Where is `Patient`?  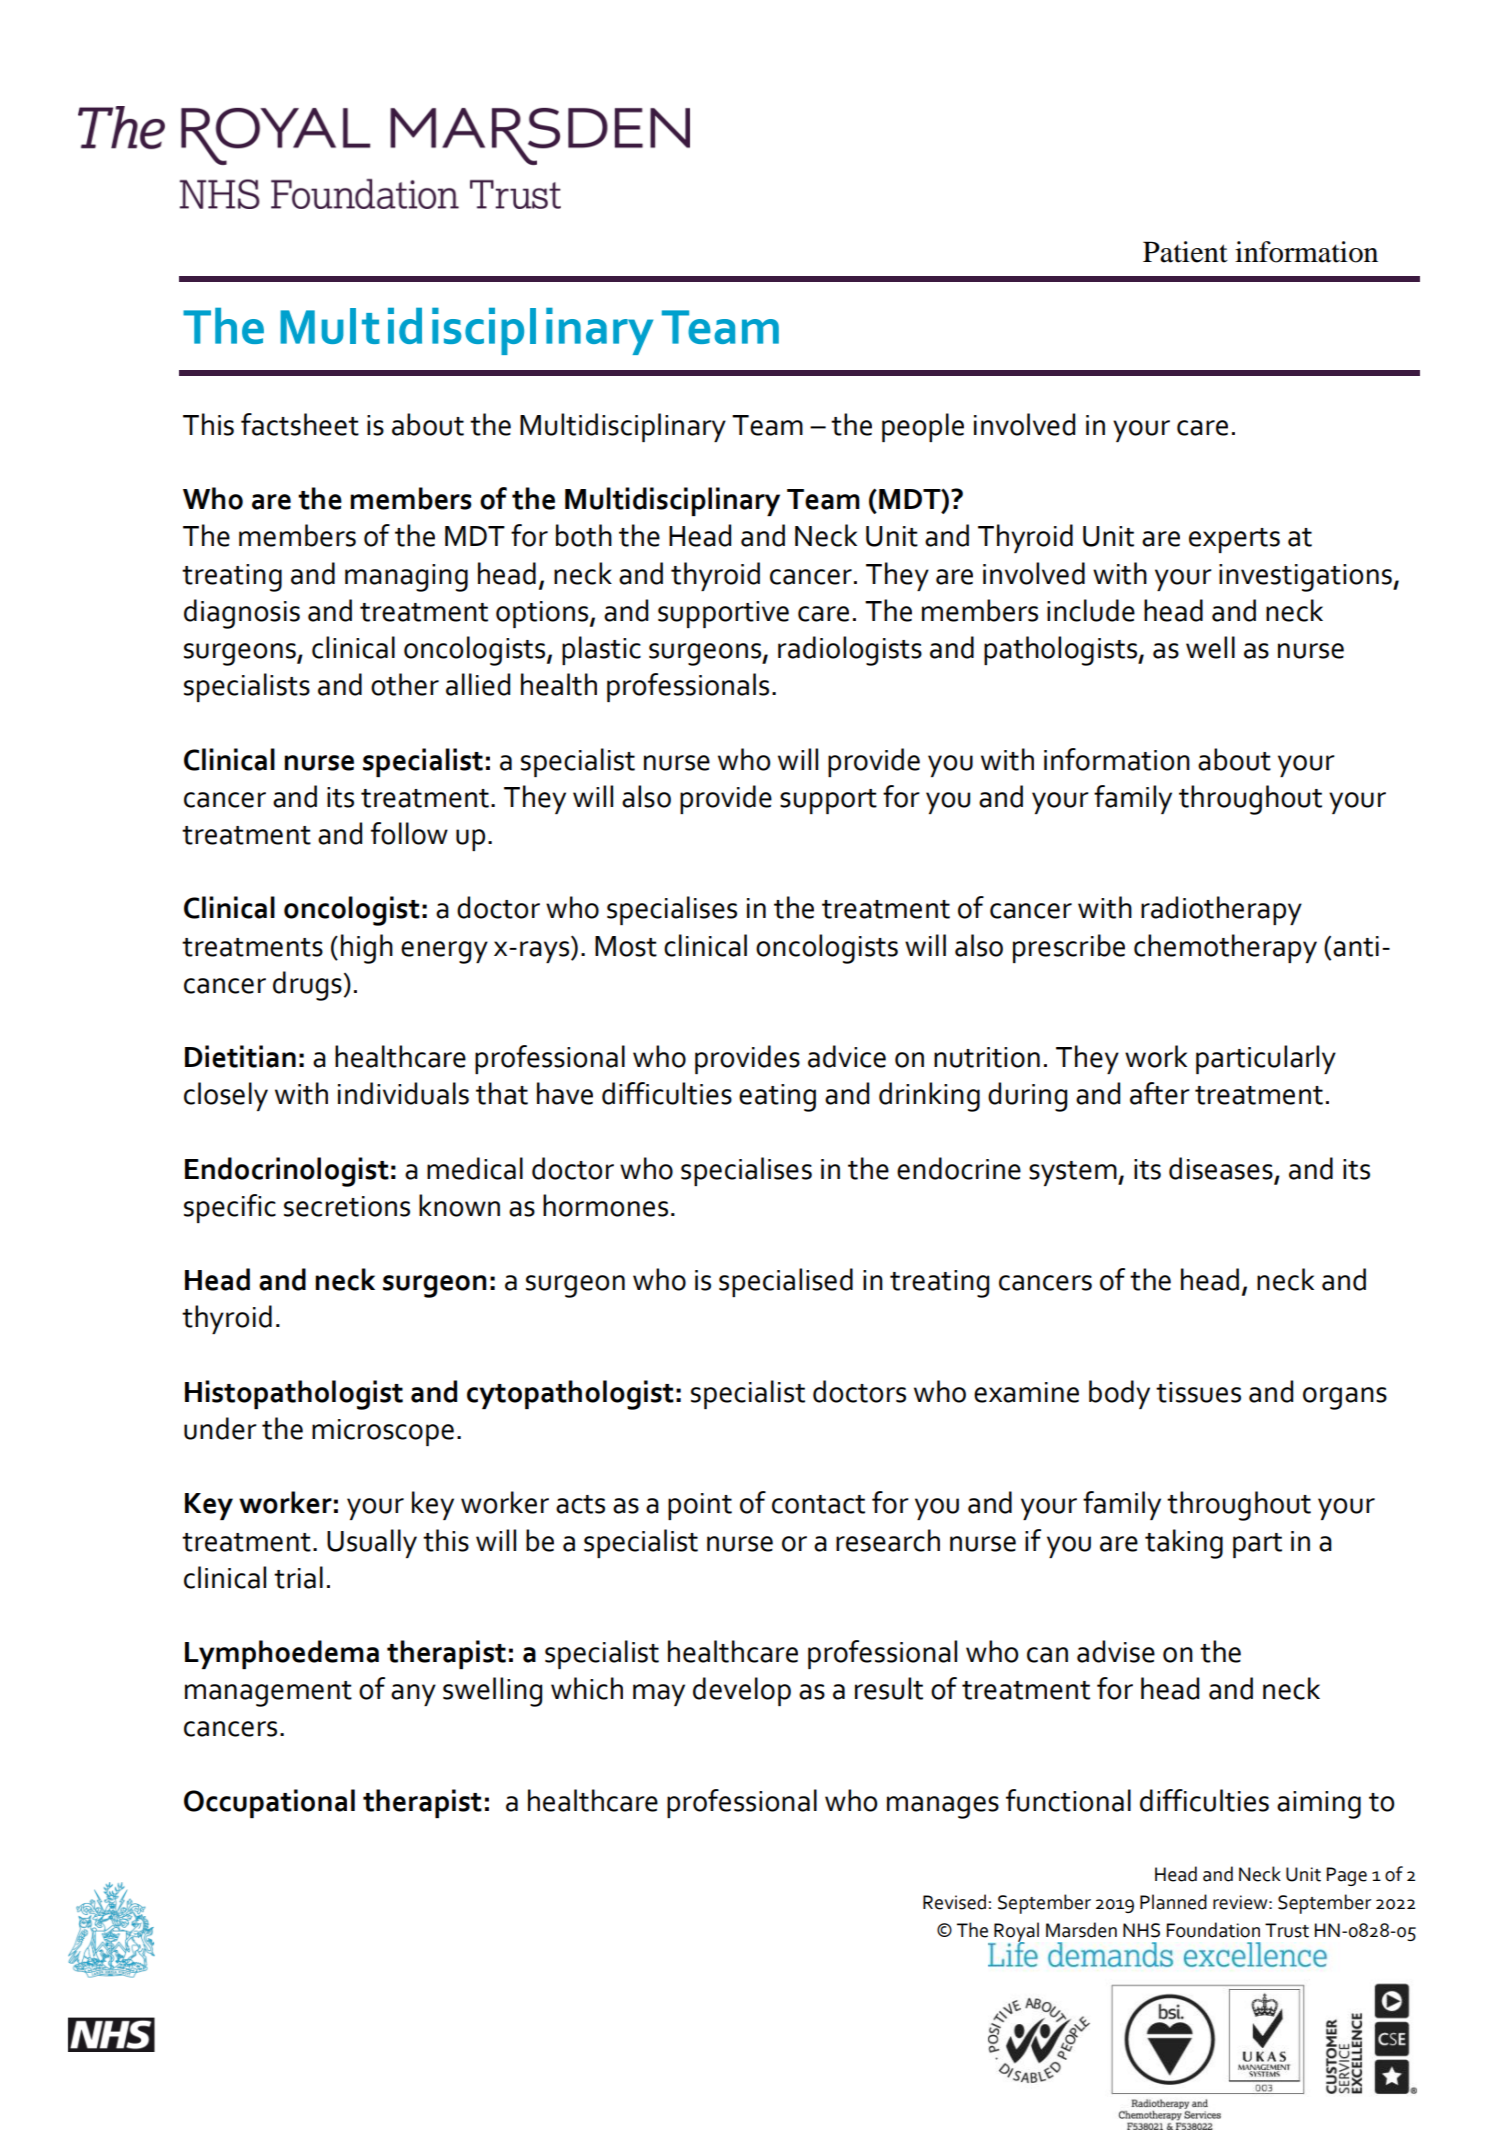
Patient is located at coordinates (1185, 252).
